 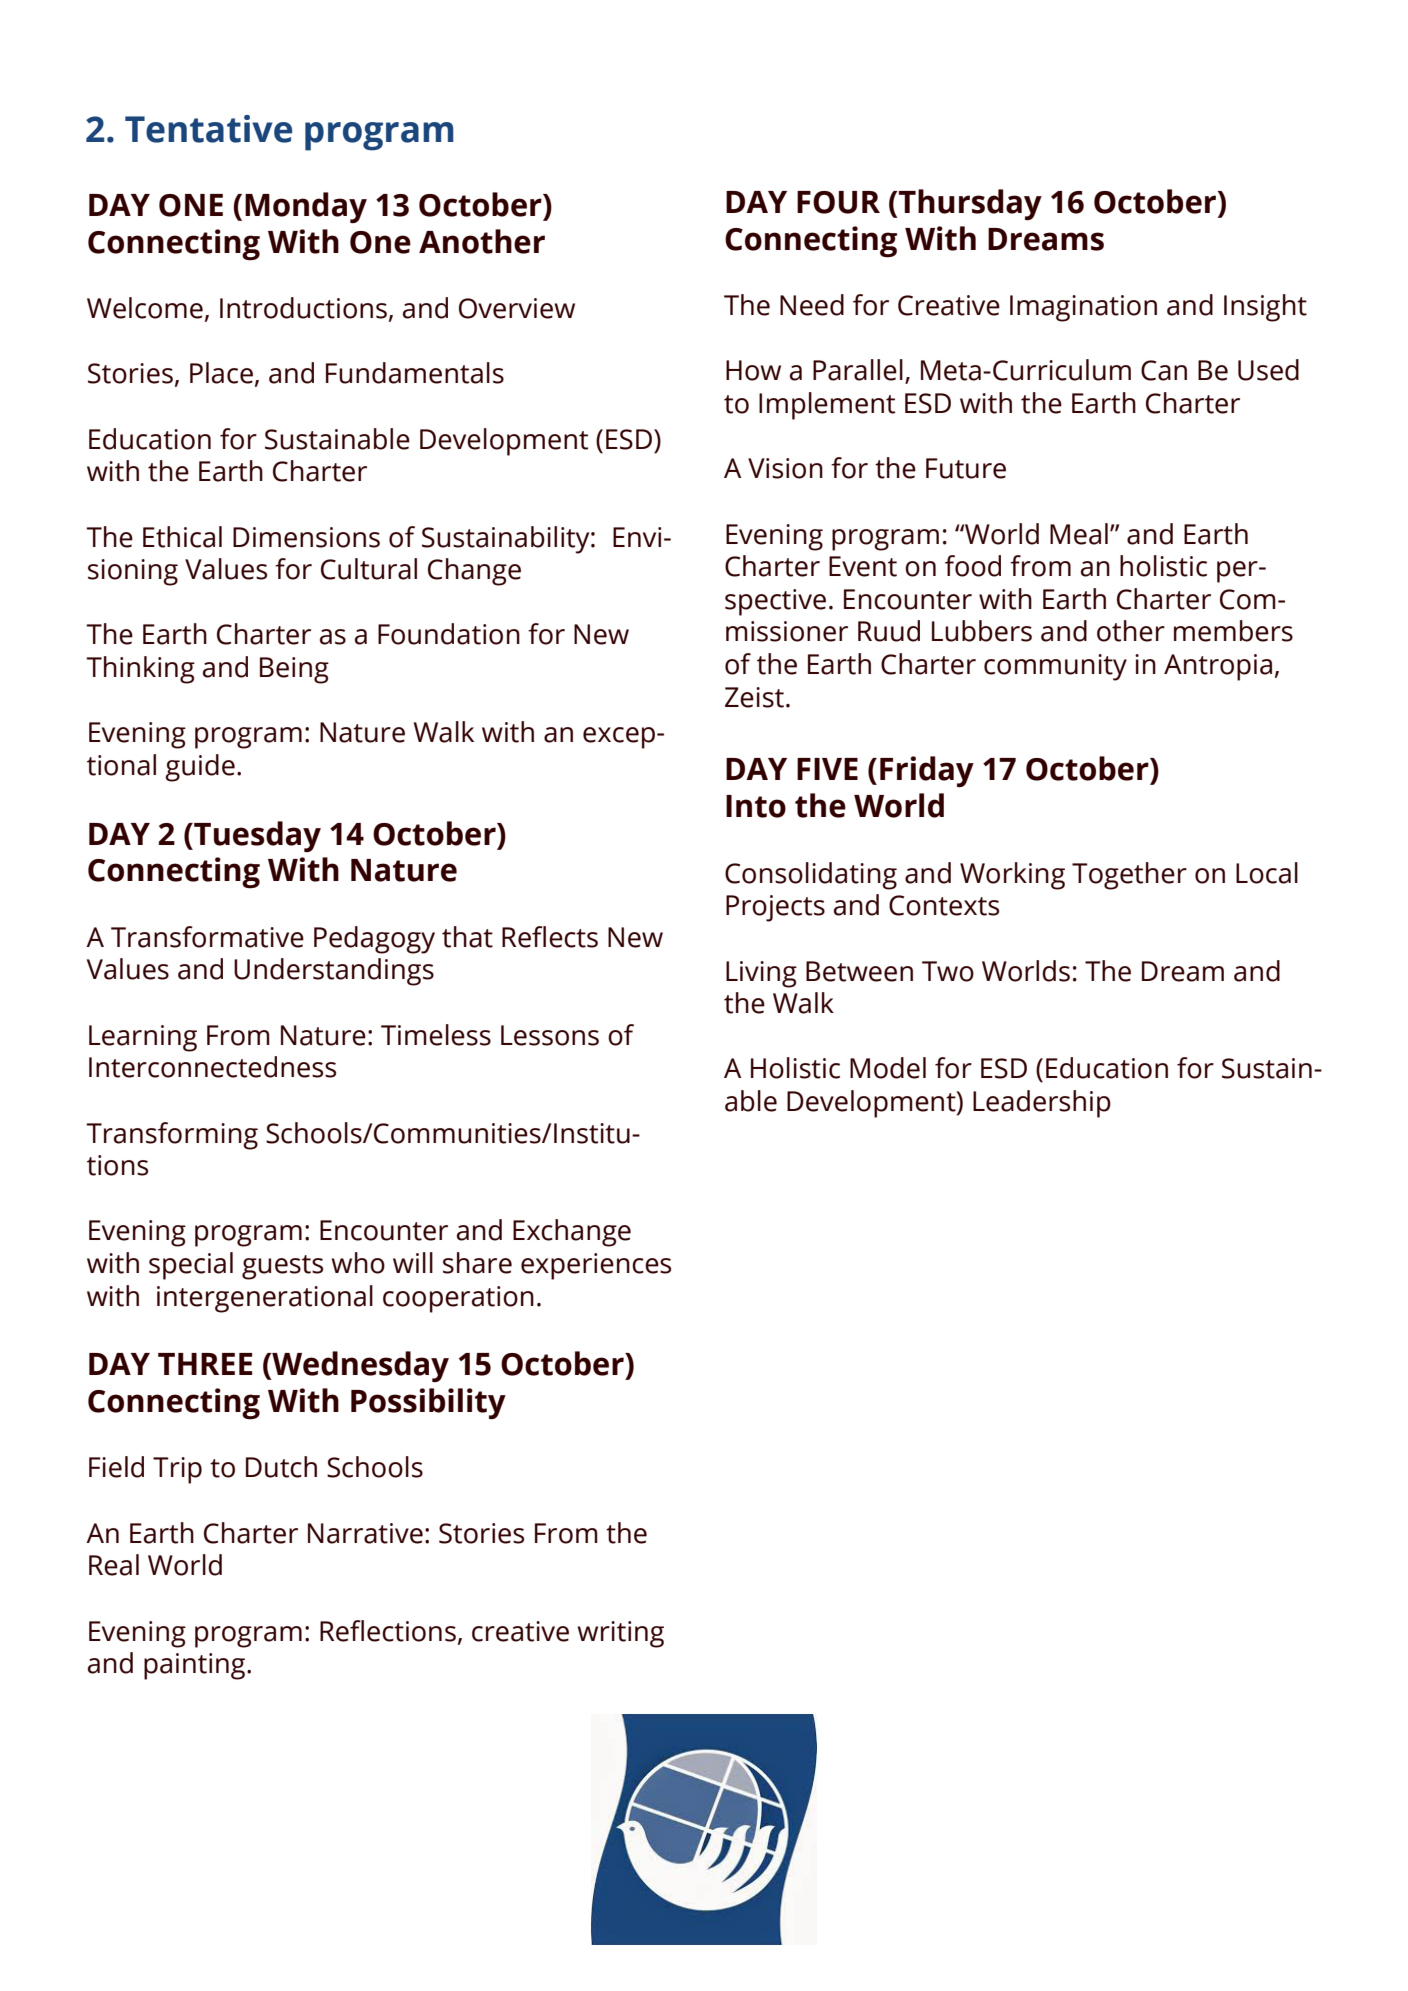 I want to click on FOUR, so click(x=838, y=202).
